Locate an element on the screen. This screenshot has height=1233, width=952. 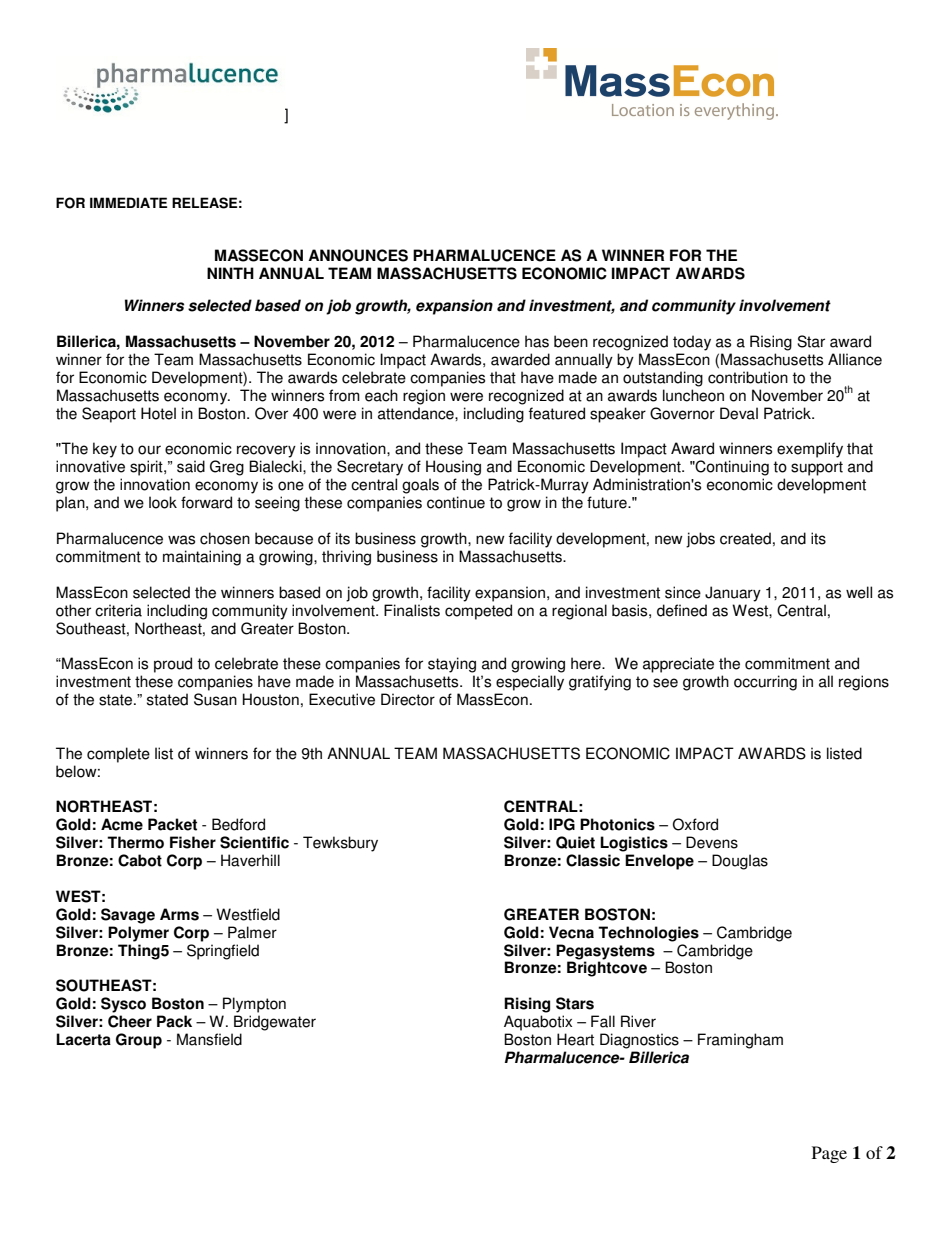
occurring is located at coordinates (765, 683).
